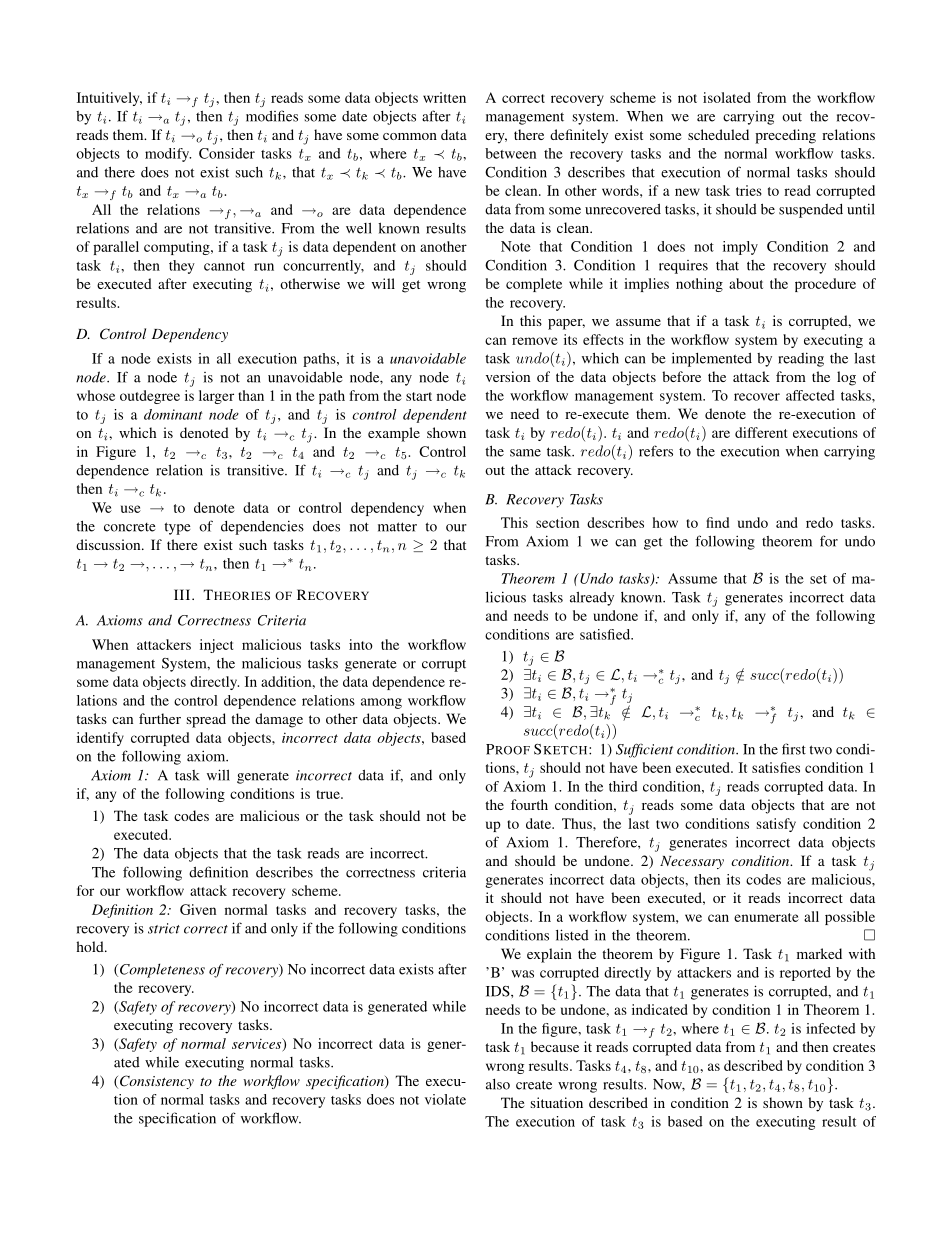 Image resolution: width=952 pixels, height=1233 pixels. I want to click on set, so click(818, 579).
